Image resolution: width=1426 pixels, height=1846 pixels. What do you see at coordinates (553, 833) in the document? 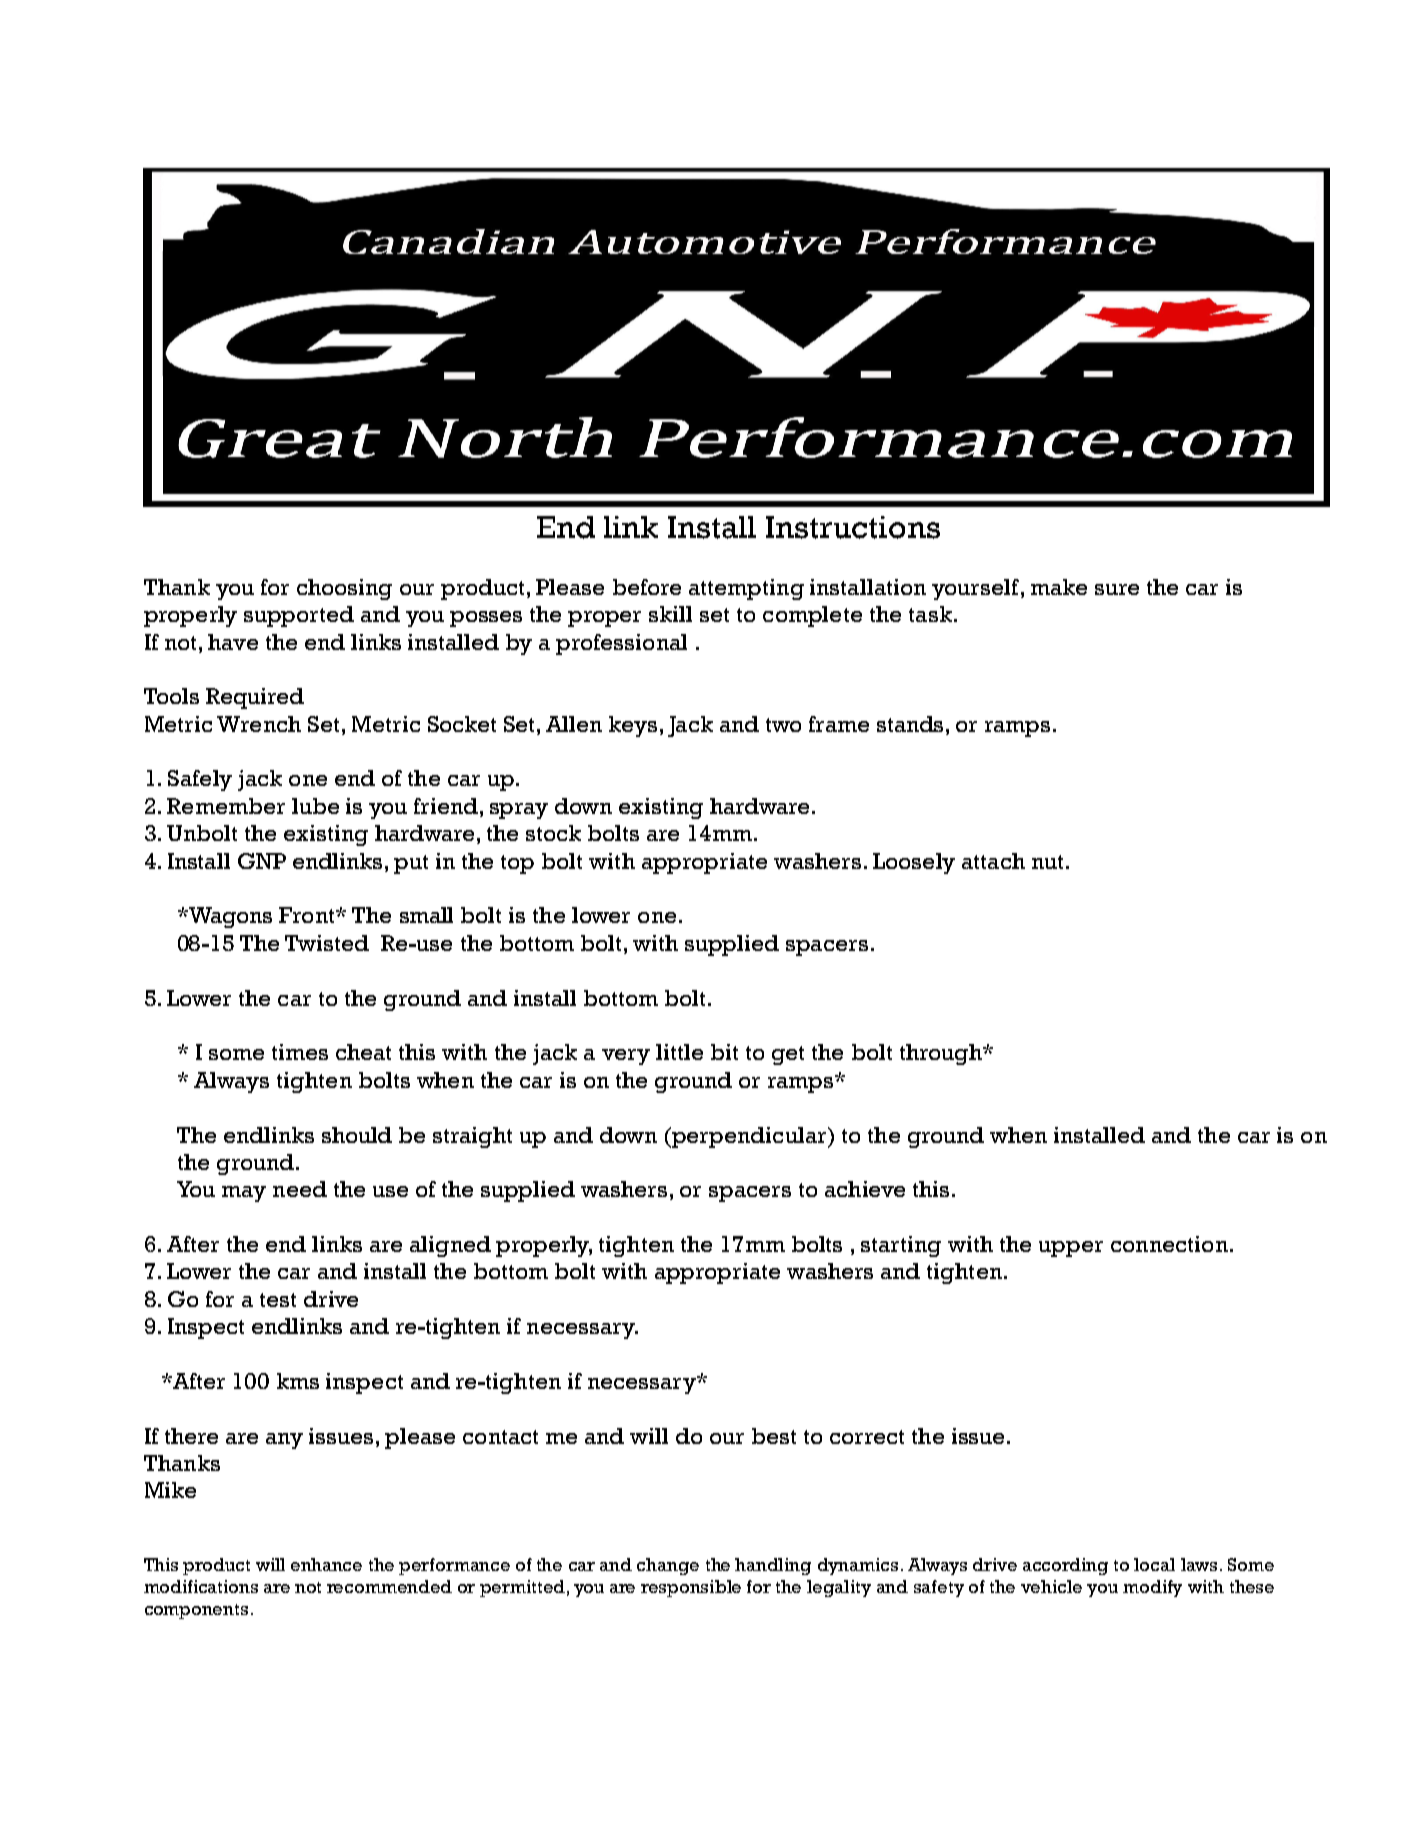
I see `stock` at bounding box center [553, 833].
